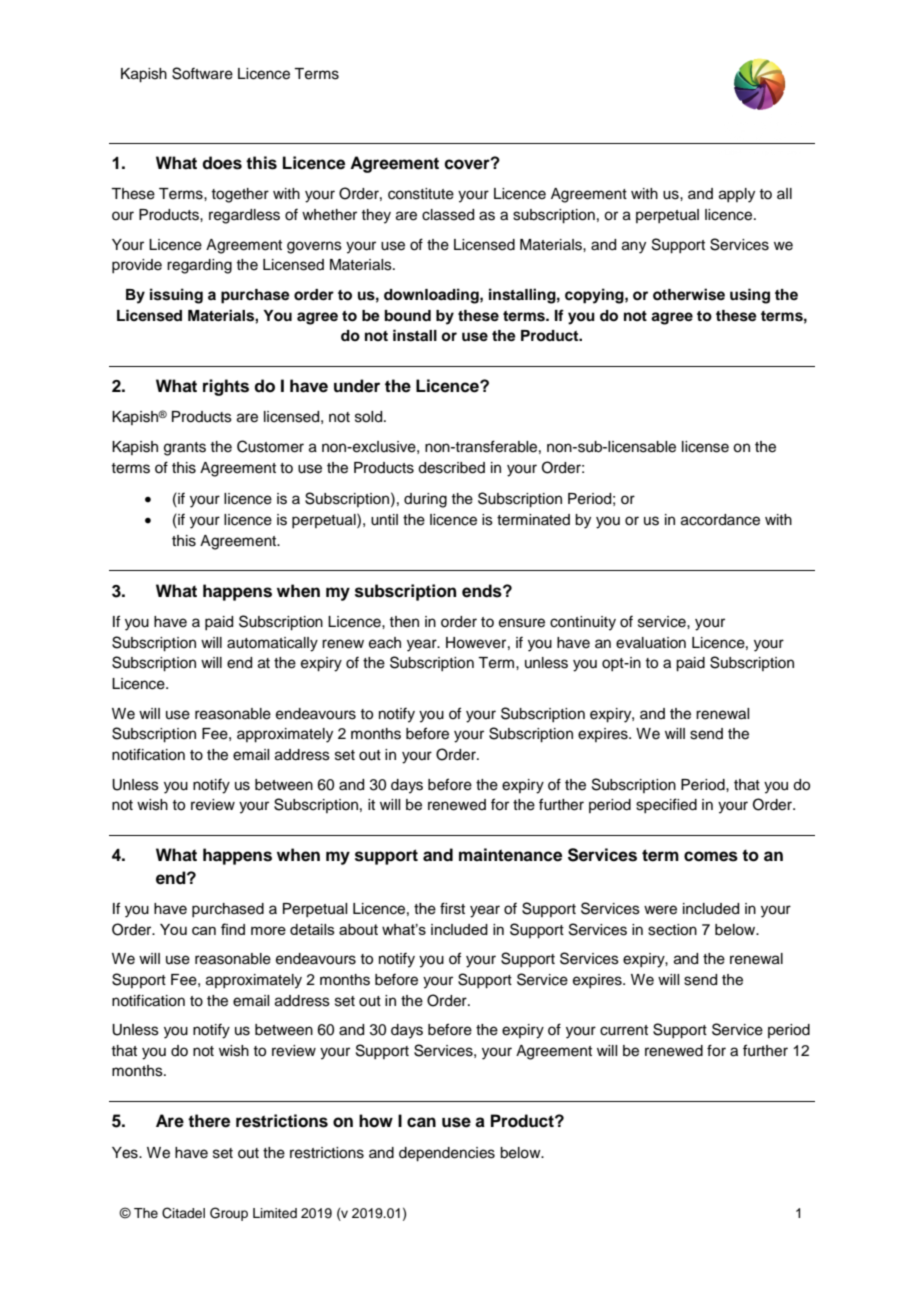 The width and height of the document is (924, 1308). I want to click on Citadel, so click(183, 1213).
